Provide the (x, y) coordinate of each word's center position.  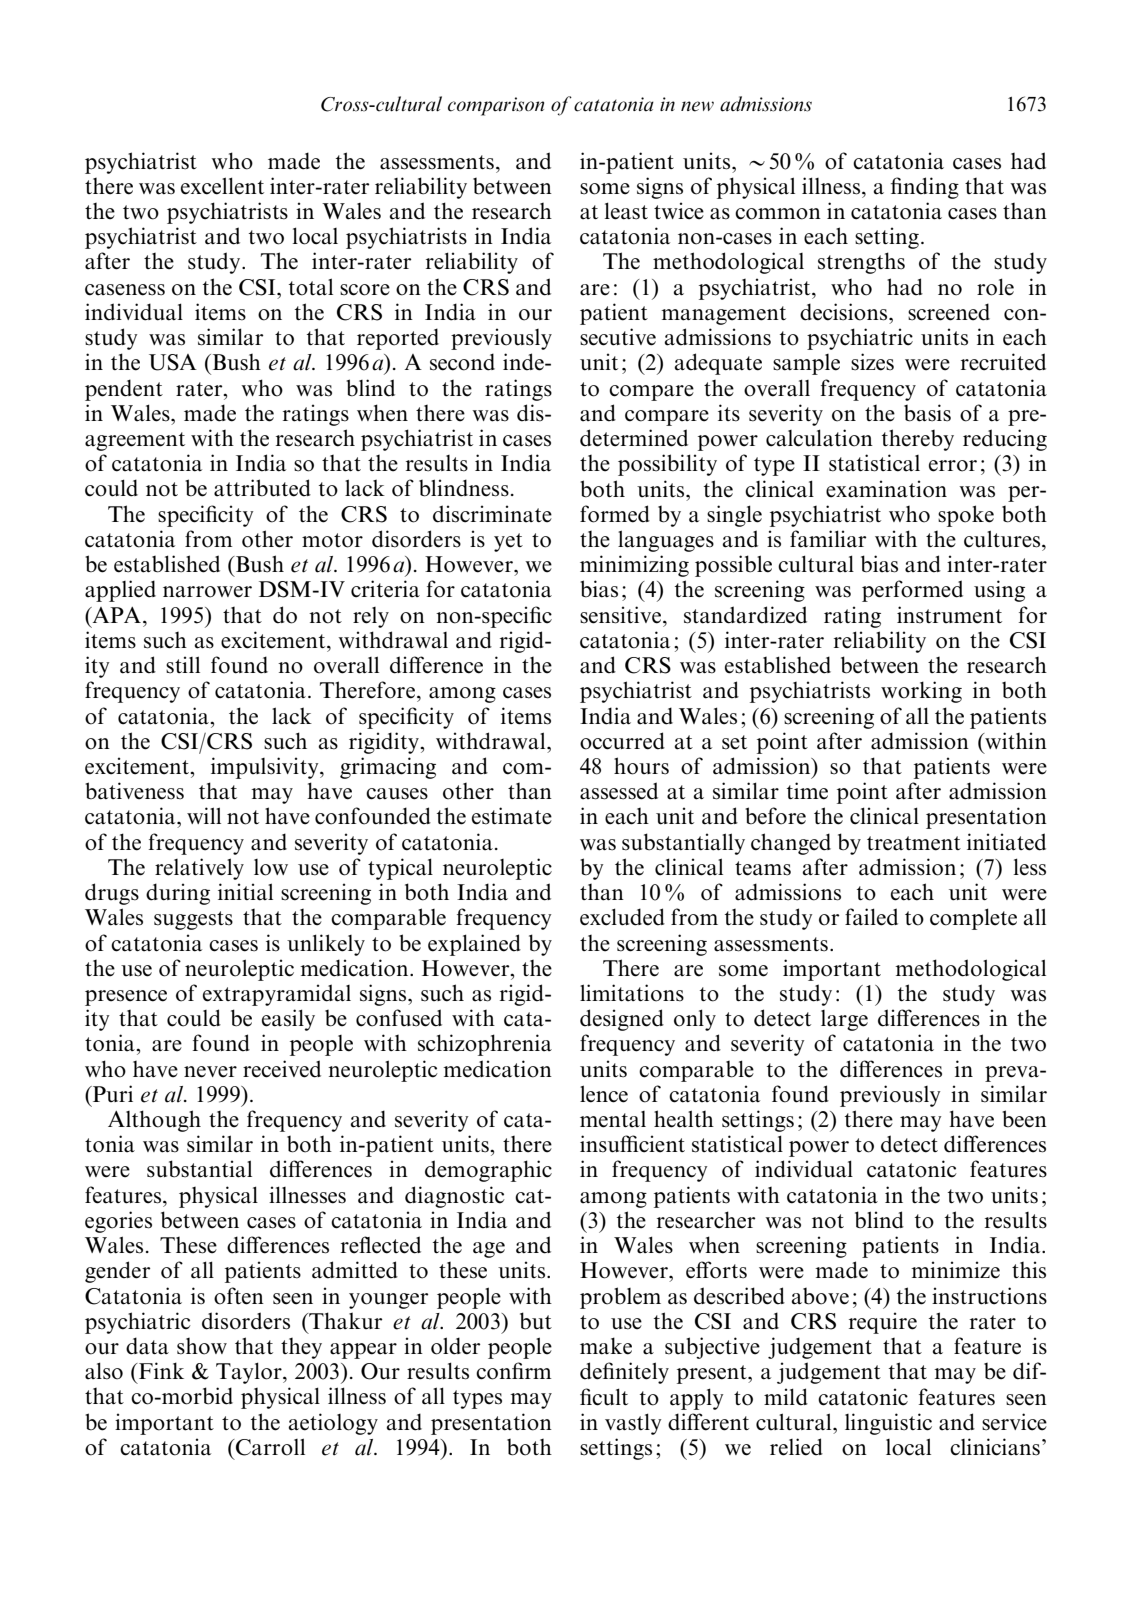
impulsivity (266, 768)
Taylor (250, 1373)
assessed (619, 791)
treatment (914, 843)
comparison (496, 106)
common (778, 214)
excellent (222, 186)
